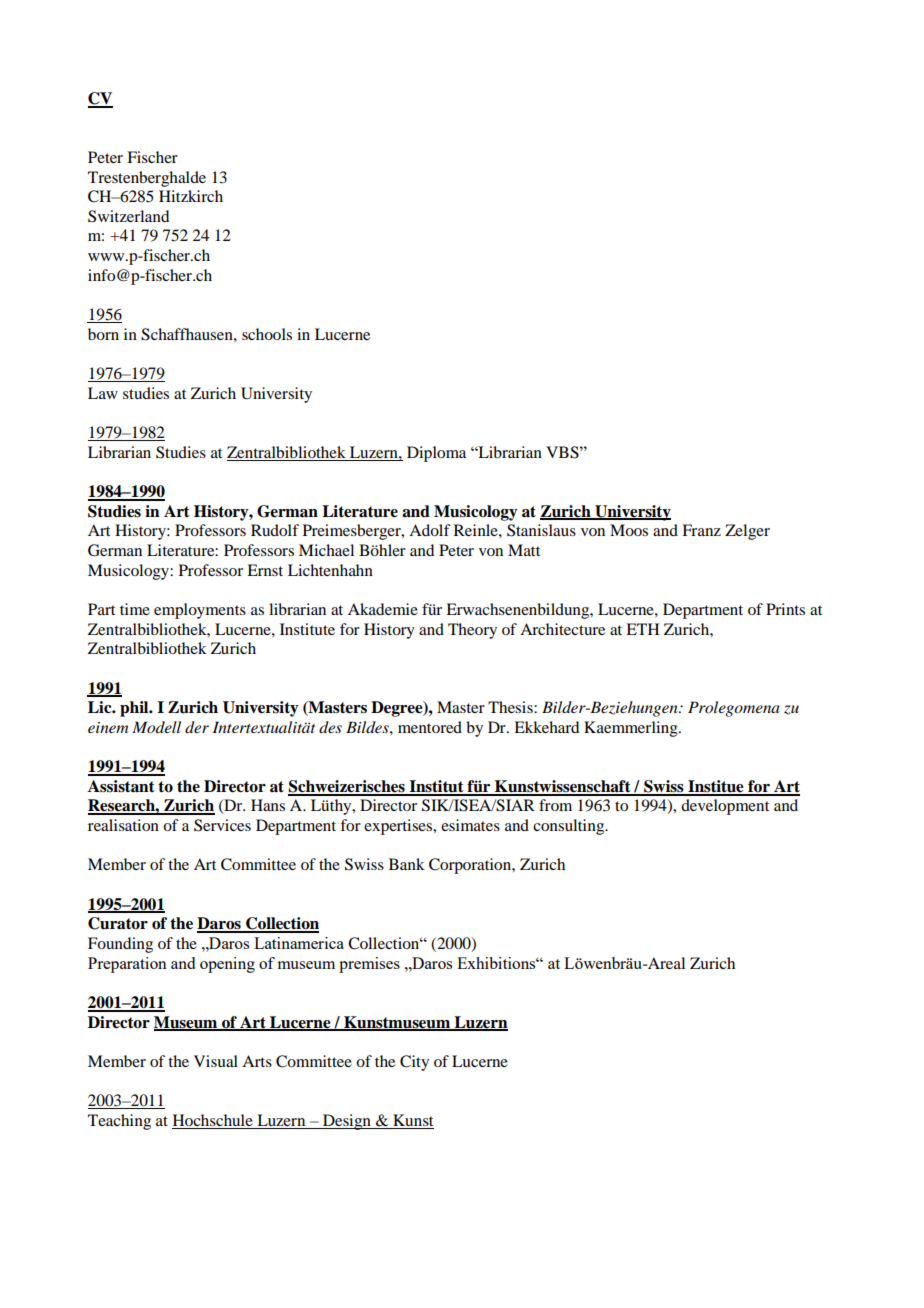 This screenshot has width=924, height=1308. What do you see at coordinates (430, 530) in the screenshot?
I see `Adolf` at bounding box center [430, 530].
